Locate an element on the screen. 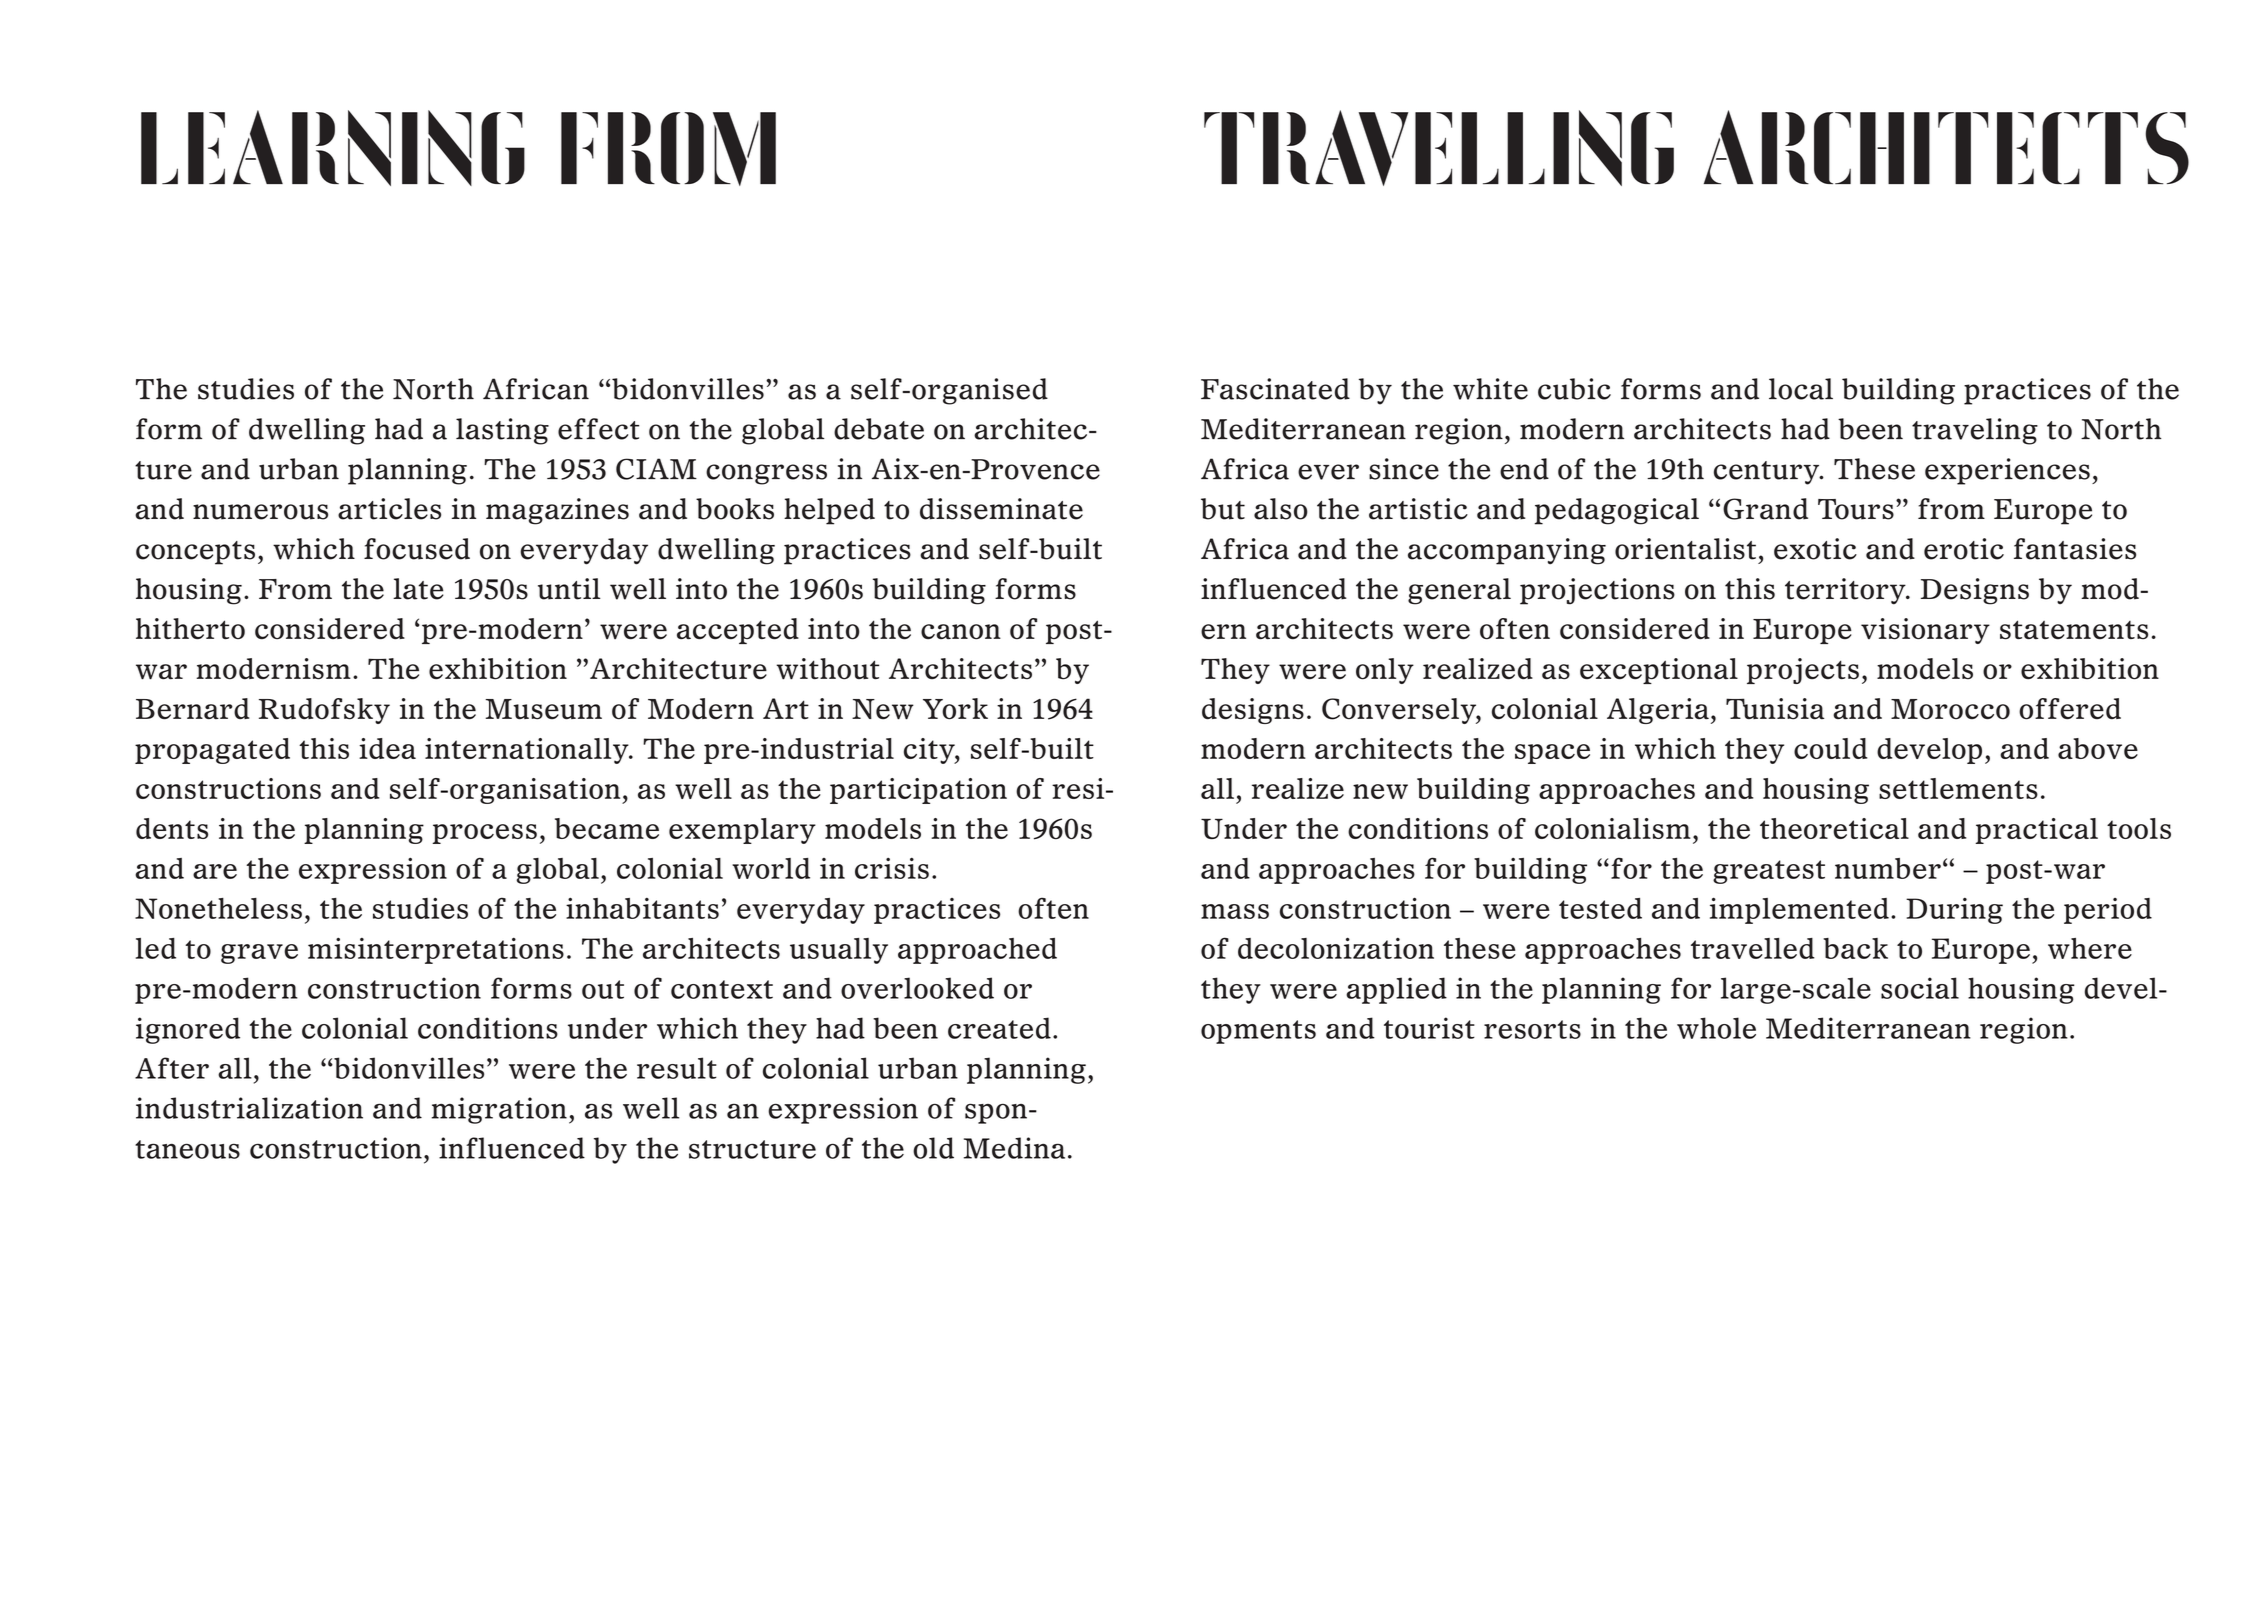 This screenshot has width=2266, height=1602. migration is located at coordinates (499, 1110).
